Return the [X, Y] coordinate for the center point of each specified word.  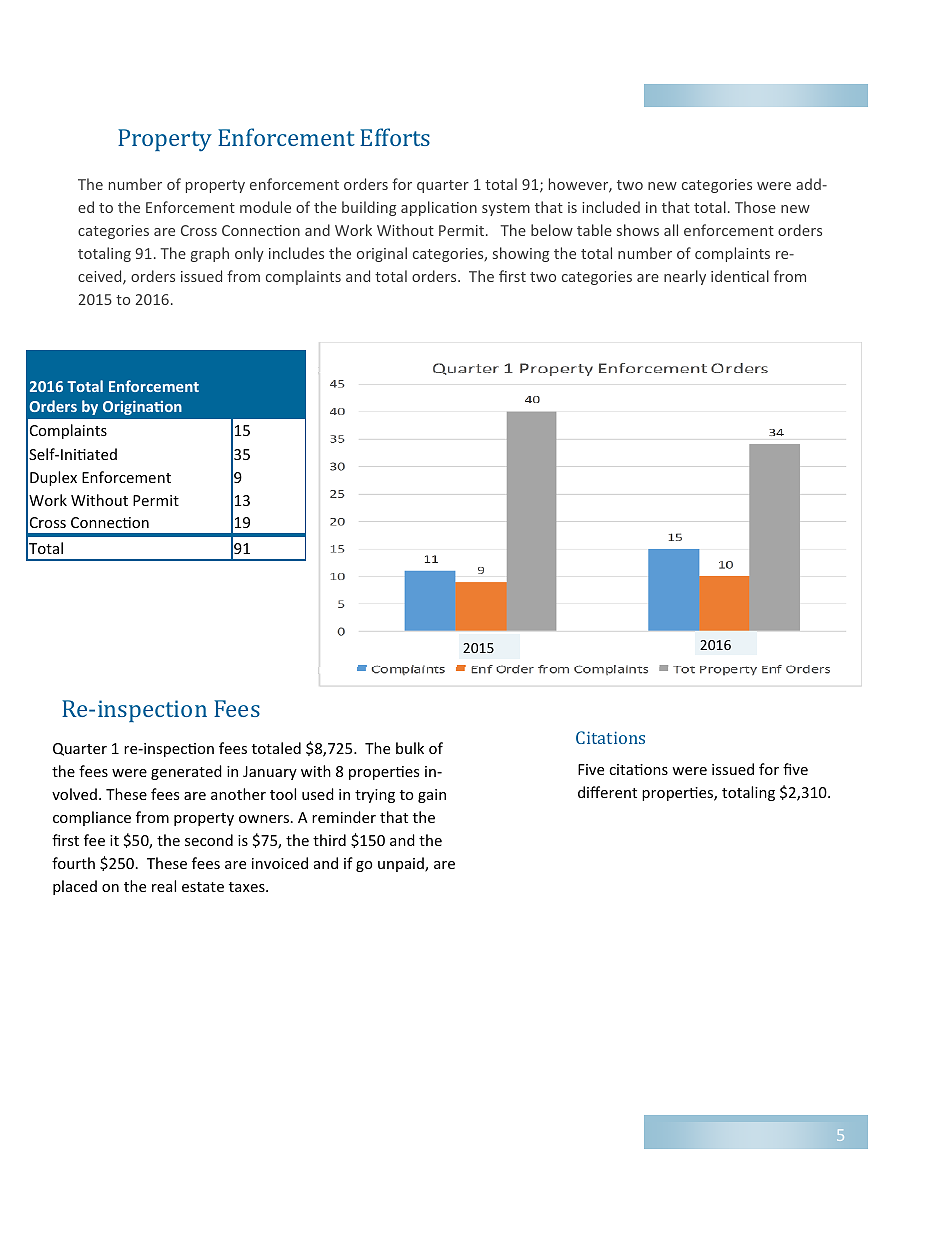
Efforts [395, 137]
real [164, 886]
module [265, 207]
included [611, 207]
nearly [685, 277]
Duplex [53, 478]
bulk [410, 748]
